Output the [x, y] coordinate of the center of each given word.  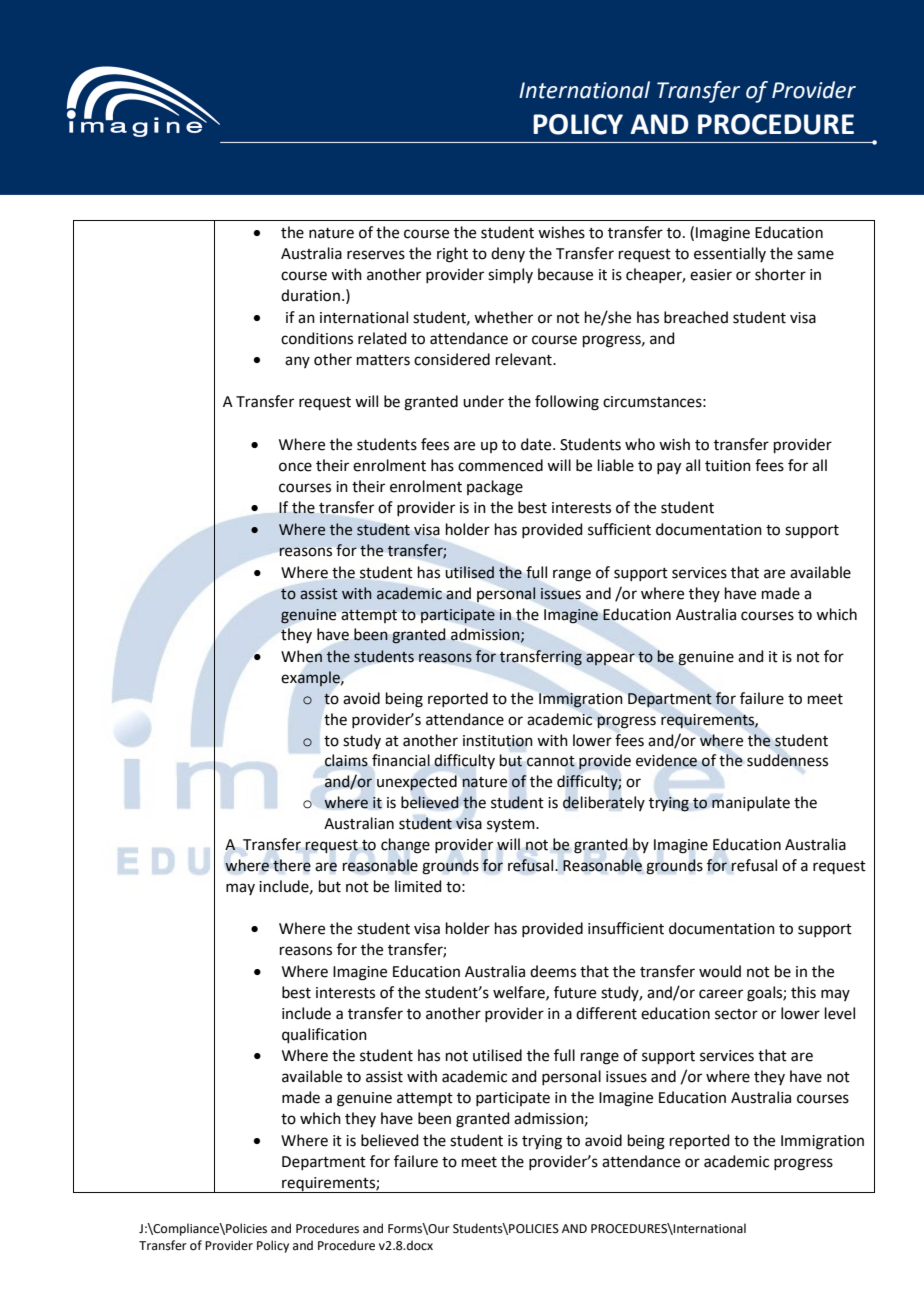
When [301, 656]
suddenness [787, 760]
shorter [780, 274]
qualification [324, 1035]
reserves [376, 255]
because [565, 274]
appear [610, 659]
